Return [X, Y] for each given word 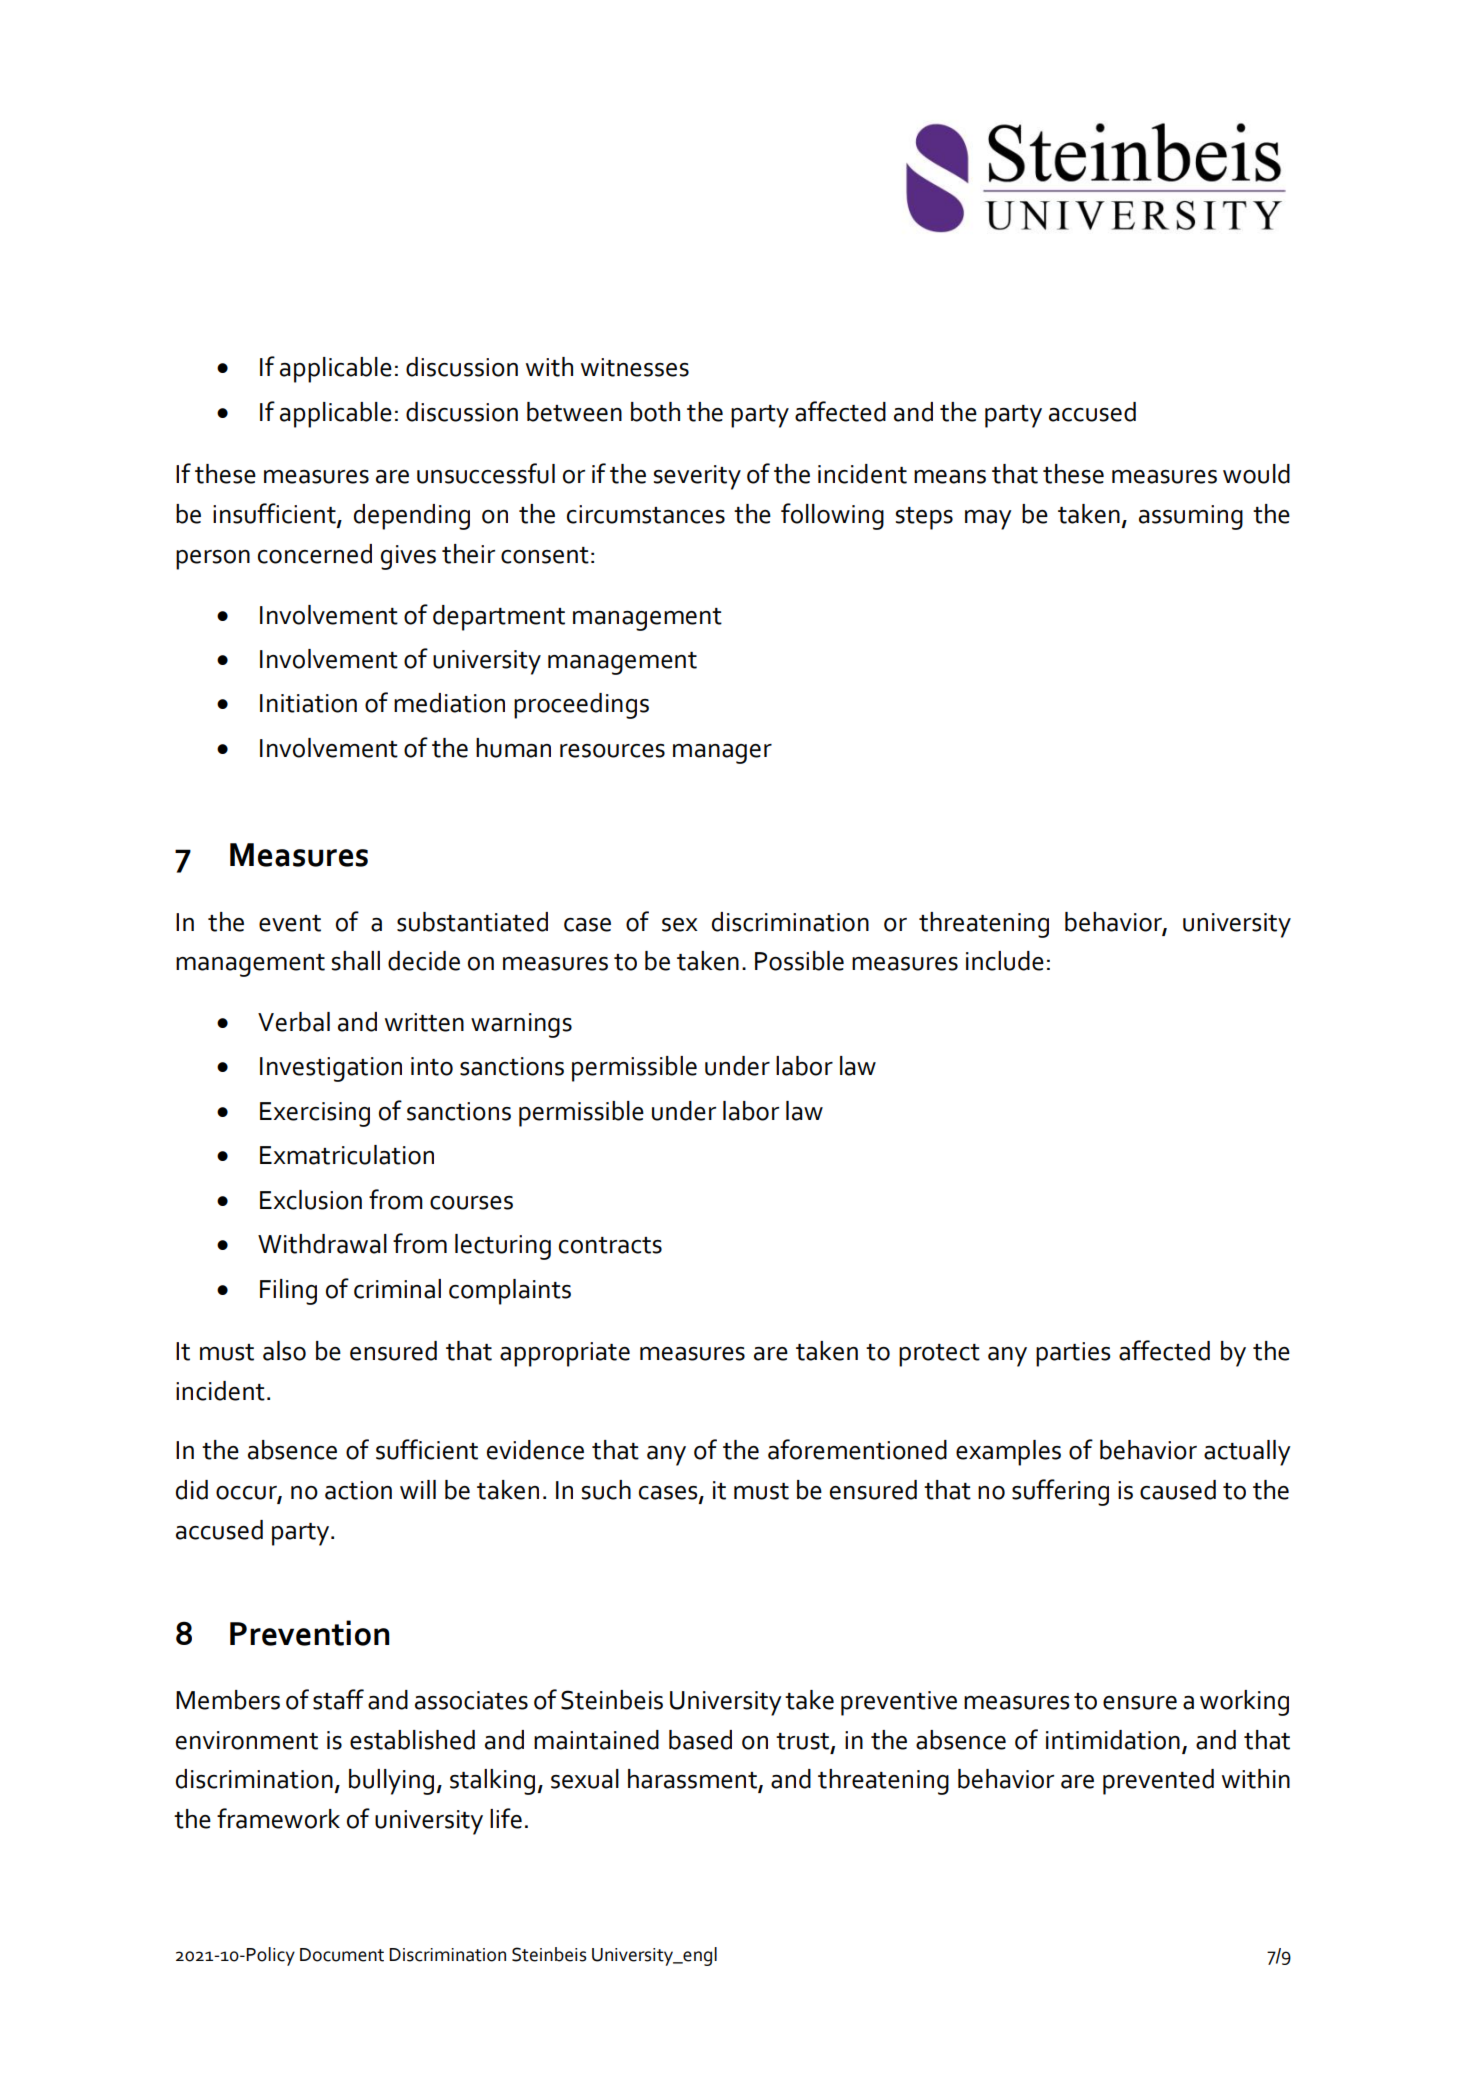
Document [342, 1955]
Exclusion [311, 1200]
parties [1073, 1354]
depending [412, 517]
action [358, 1490]
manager [722, 754]
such [606, 1490]
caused [1178, 1490]
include [1005, 961]
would [1256, 474]
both [655, 412]
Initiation [308, 703]
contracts [610, 1245]
